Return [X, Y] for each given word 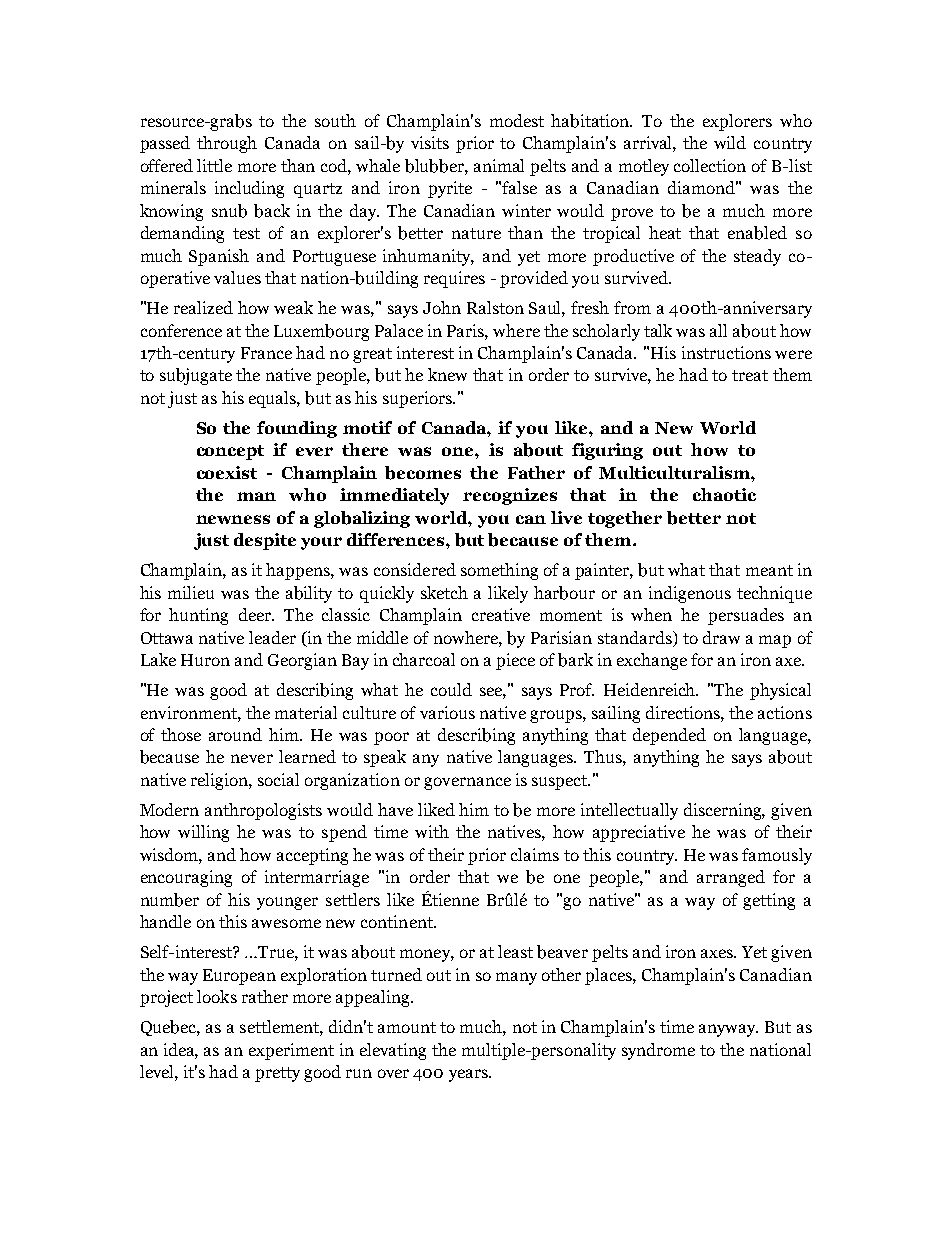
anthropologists [263, 811]
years [469, 1075]
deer [256, 614]
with [432, 831]
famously [777, 856]
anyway [728, 1030]
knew [447, 374]
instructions [726, 352]
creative [501, 614]
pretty [277, 1074]
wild [730, 142]
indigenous [690, 594]
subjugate [196, 376]
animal [499, 165]
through [227, 144]
